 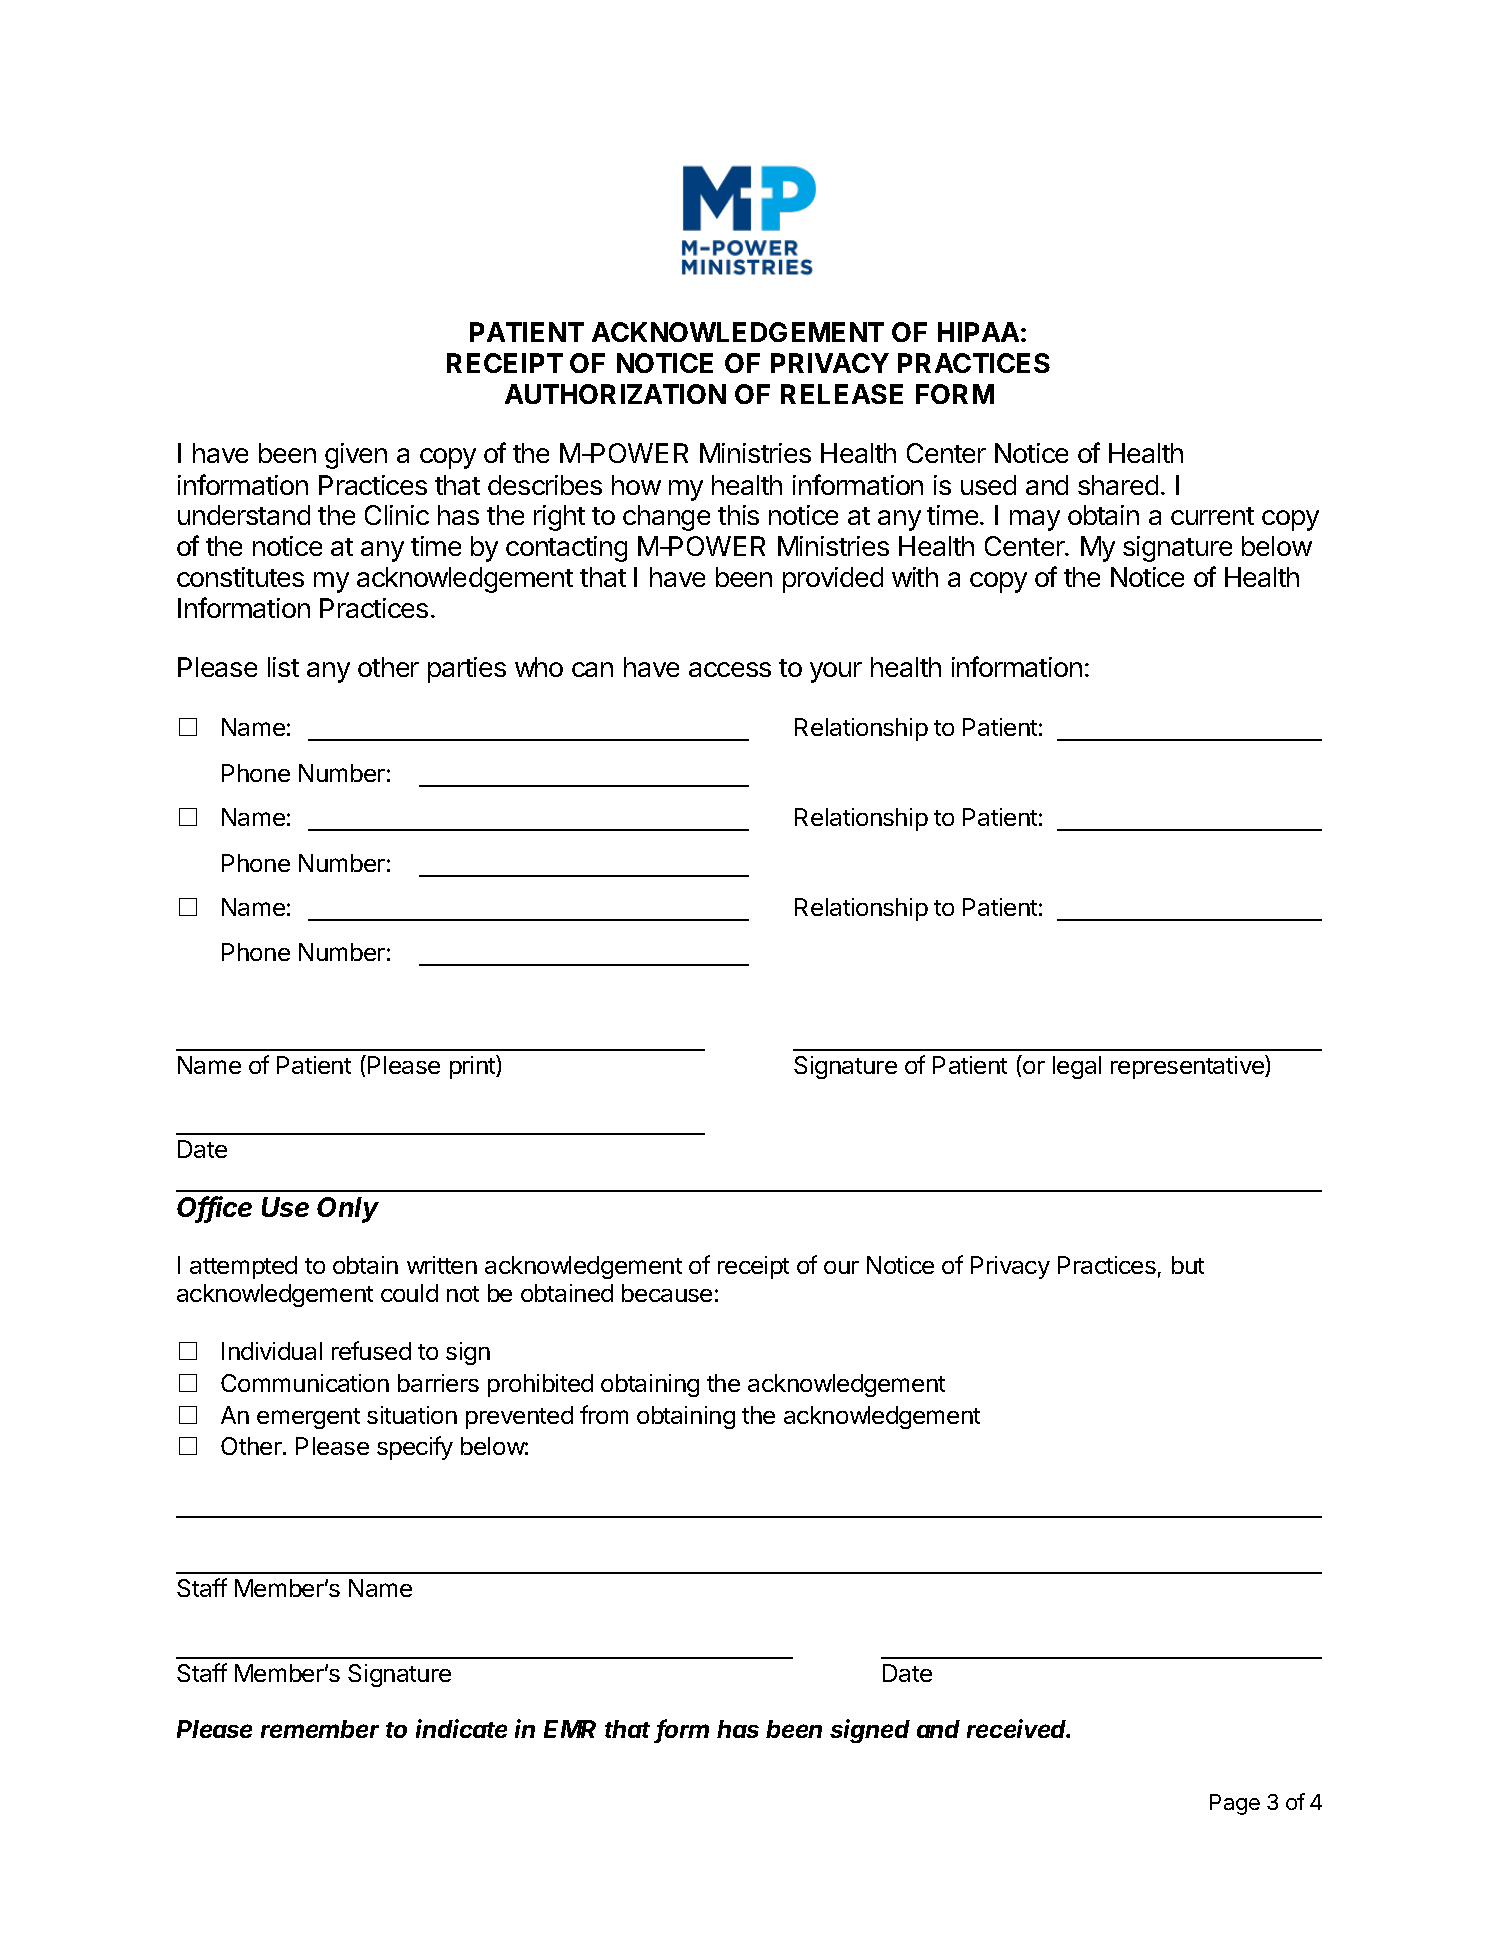 I want to click on how, so click(x=636, y=485).
